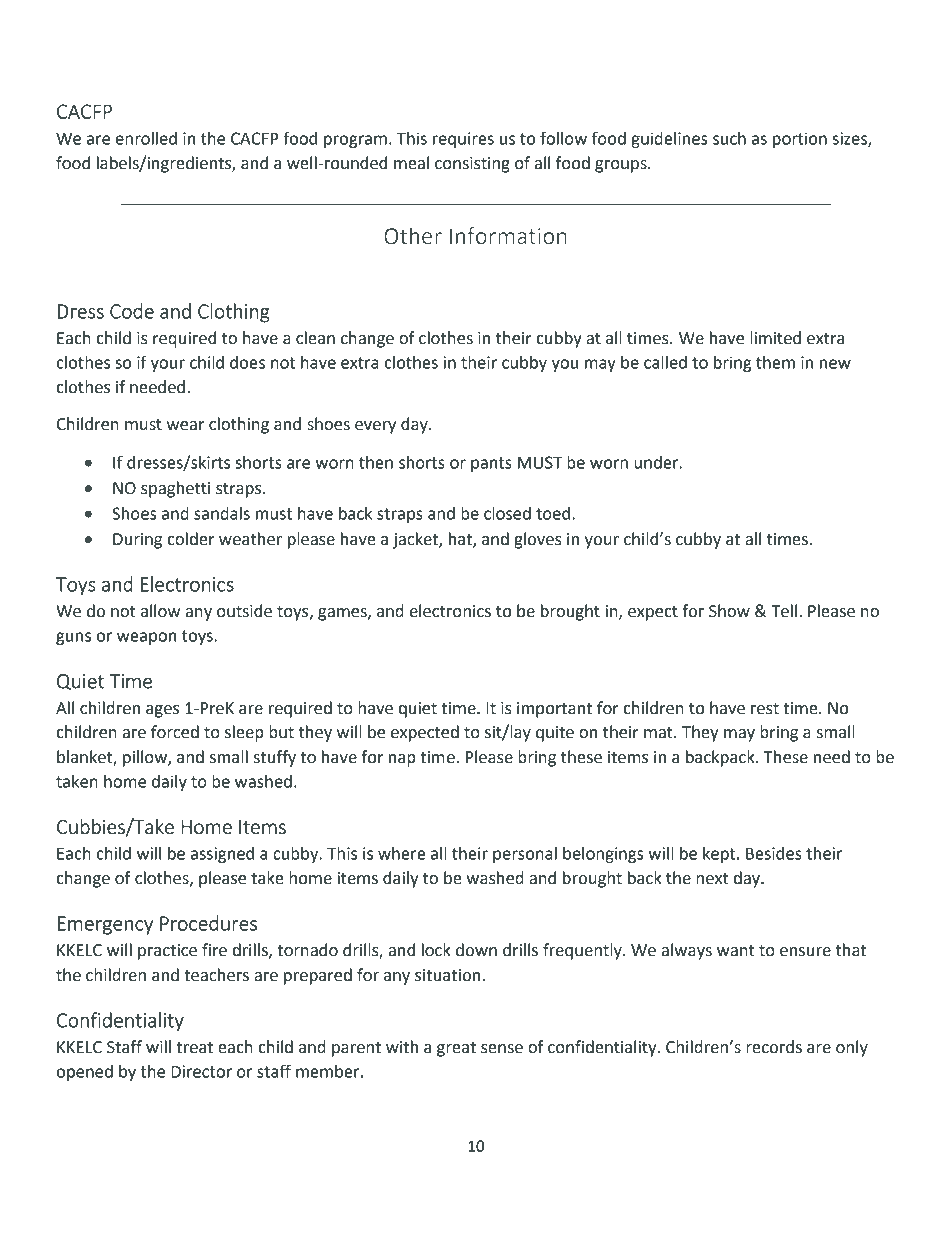 This screenshot has width=952, height=1233. Describe the element at coordinates (538, 540) in the screenshot. I see `gloves` at that location.
